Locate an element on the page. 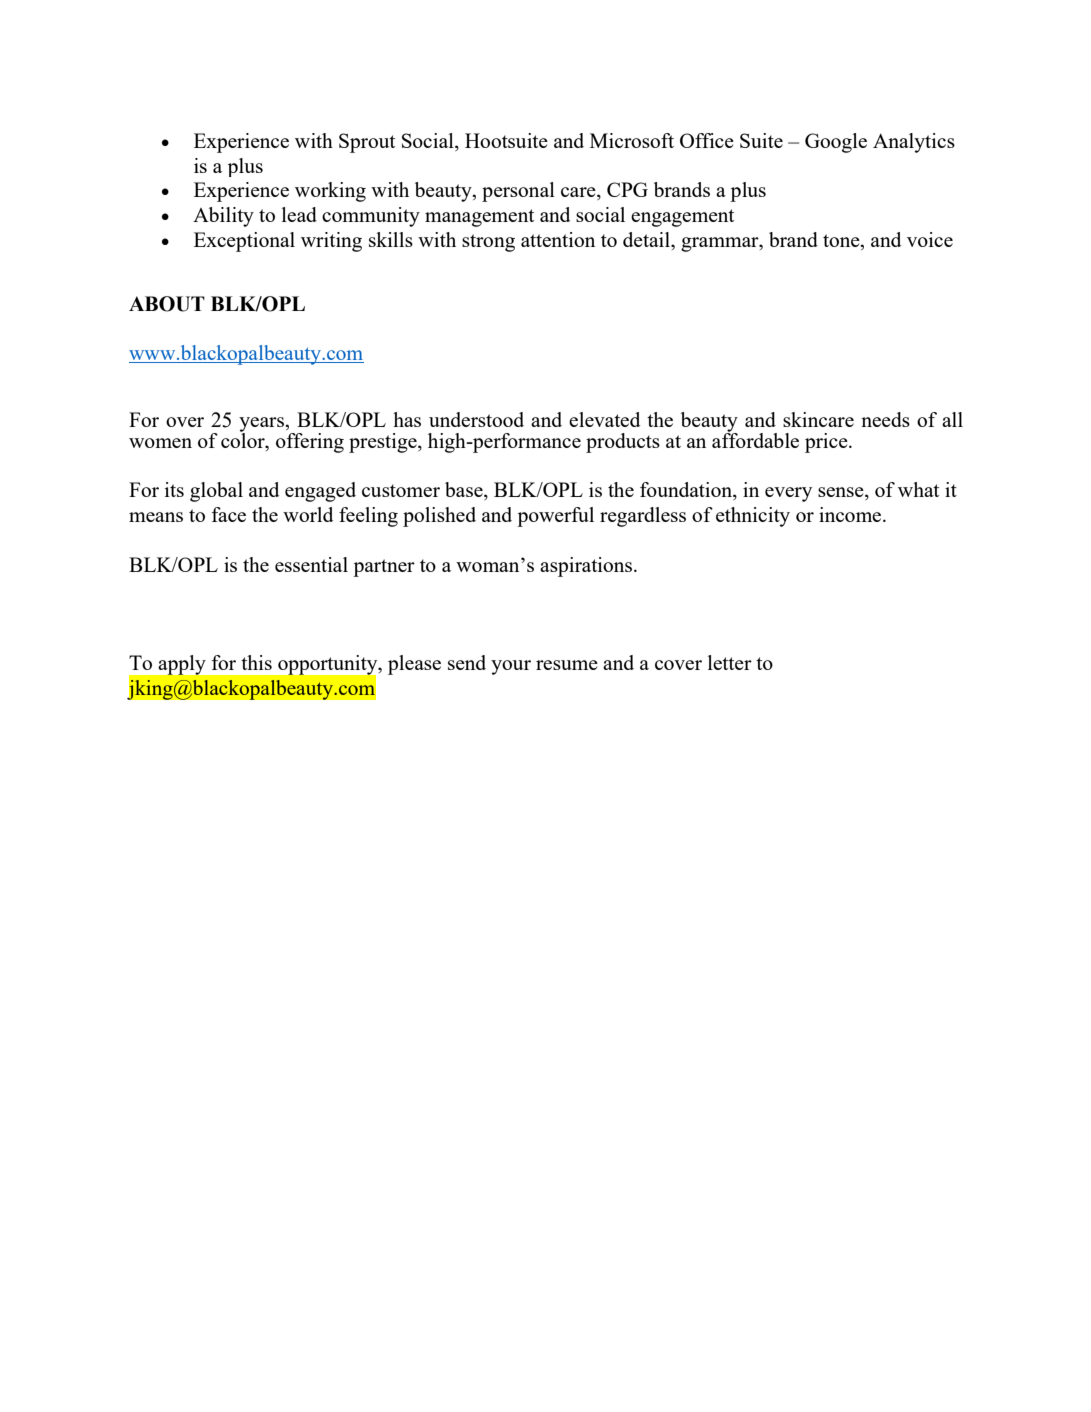 This page has width=1091, height=1412. Sprout is located at coordinates (367, 143).
